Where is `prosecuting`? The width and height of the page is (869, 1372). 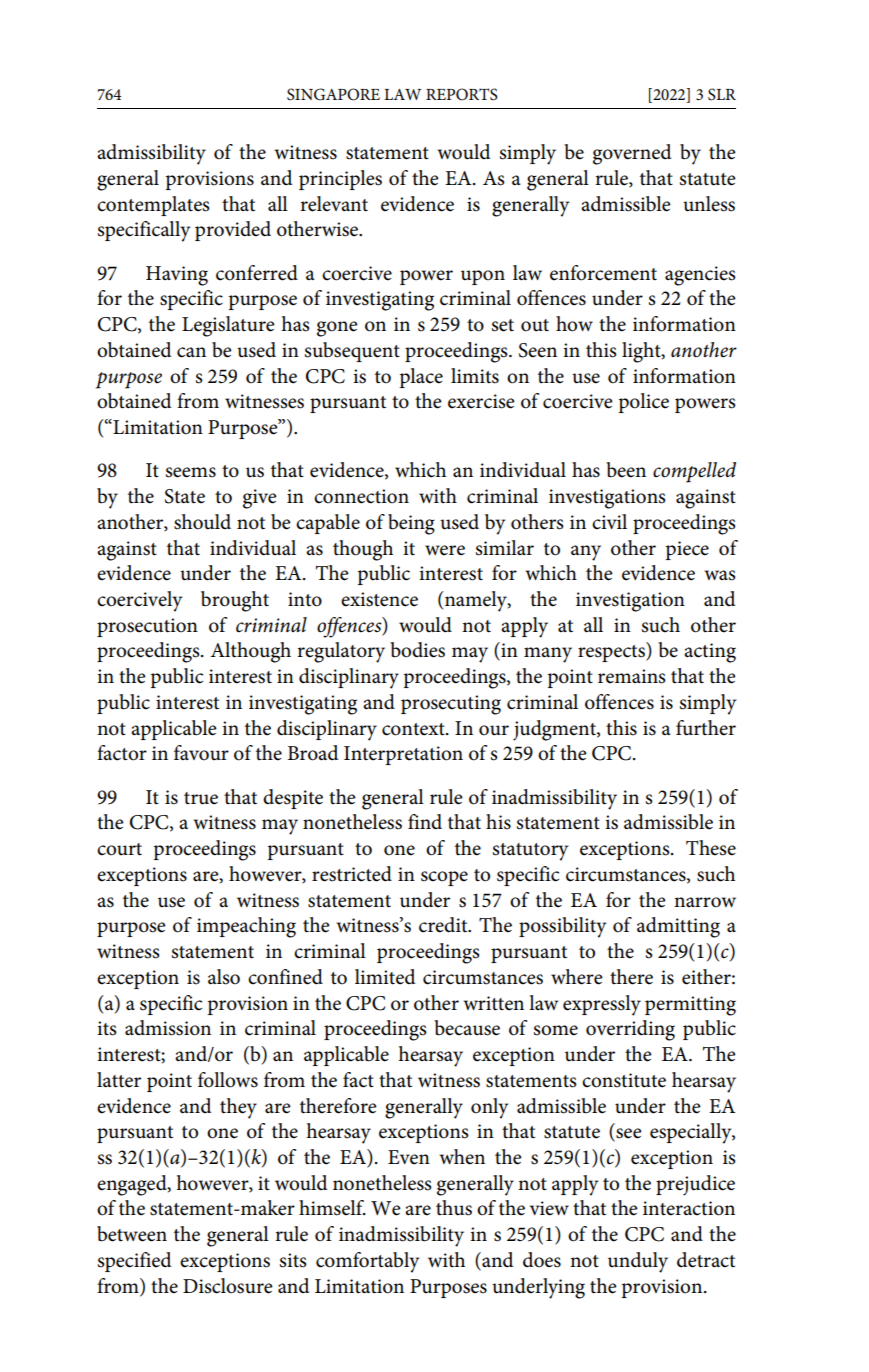 prosecuting is located at coordinates (451, 705).
